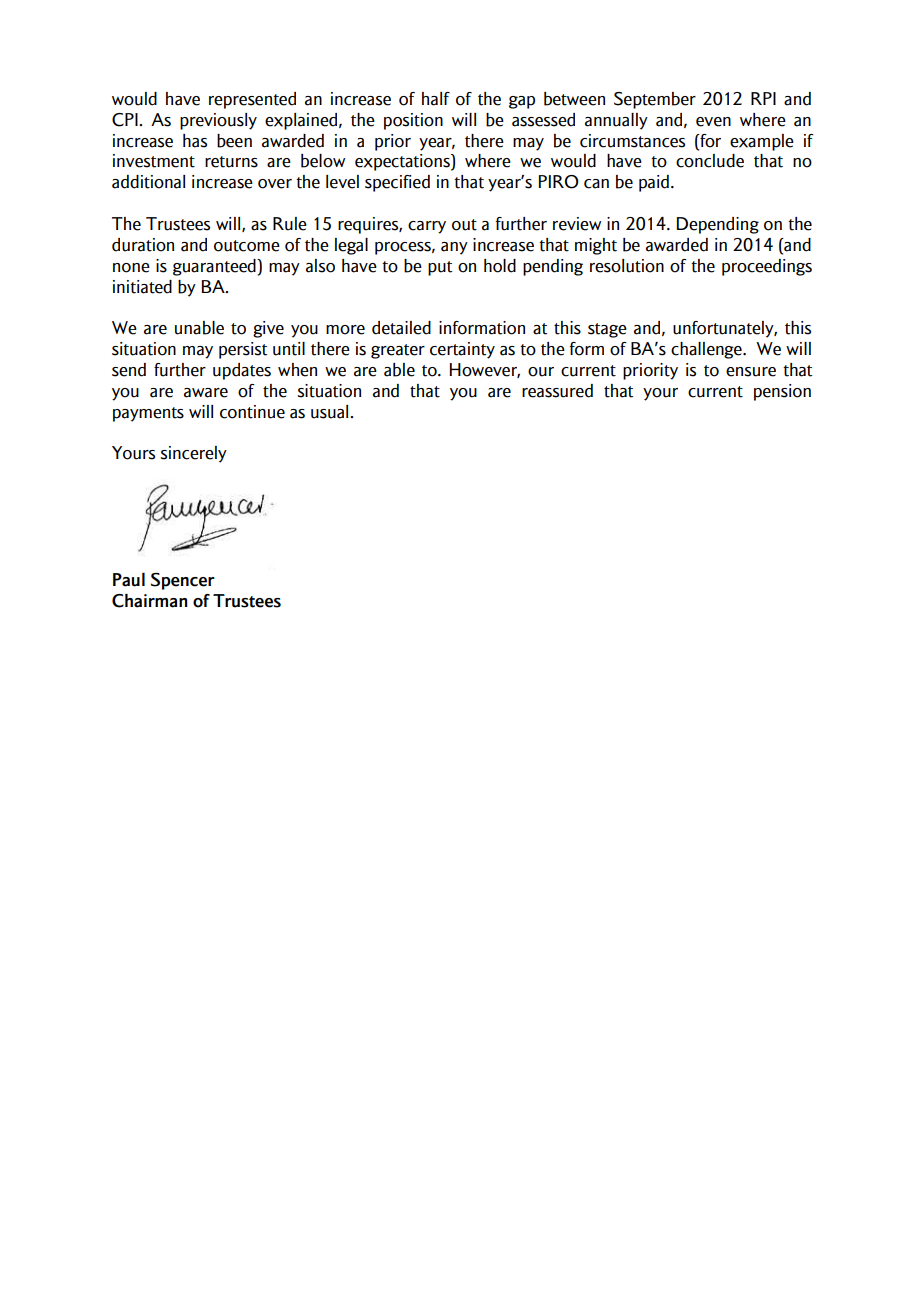  What do you see at coordinates (462, 350) in the screenshot?
I see `certainty` at bounding box center [462, 350].
